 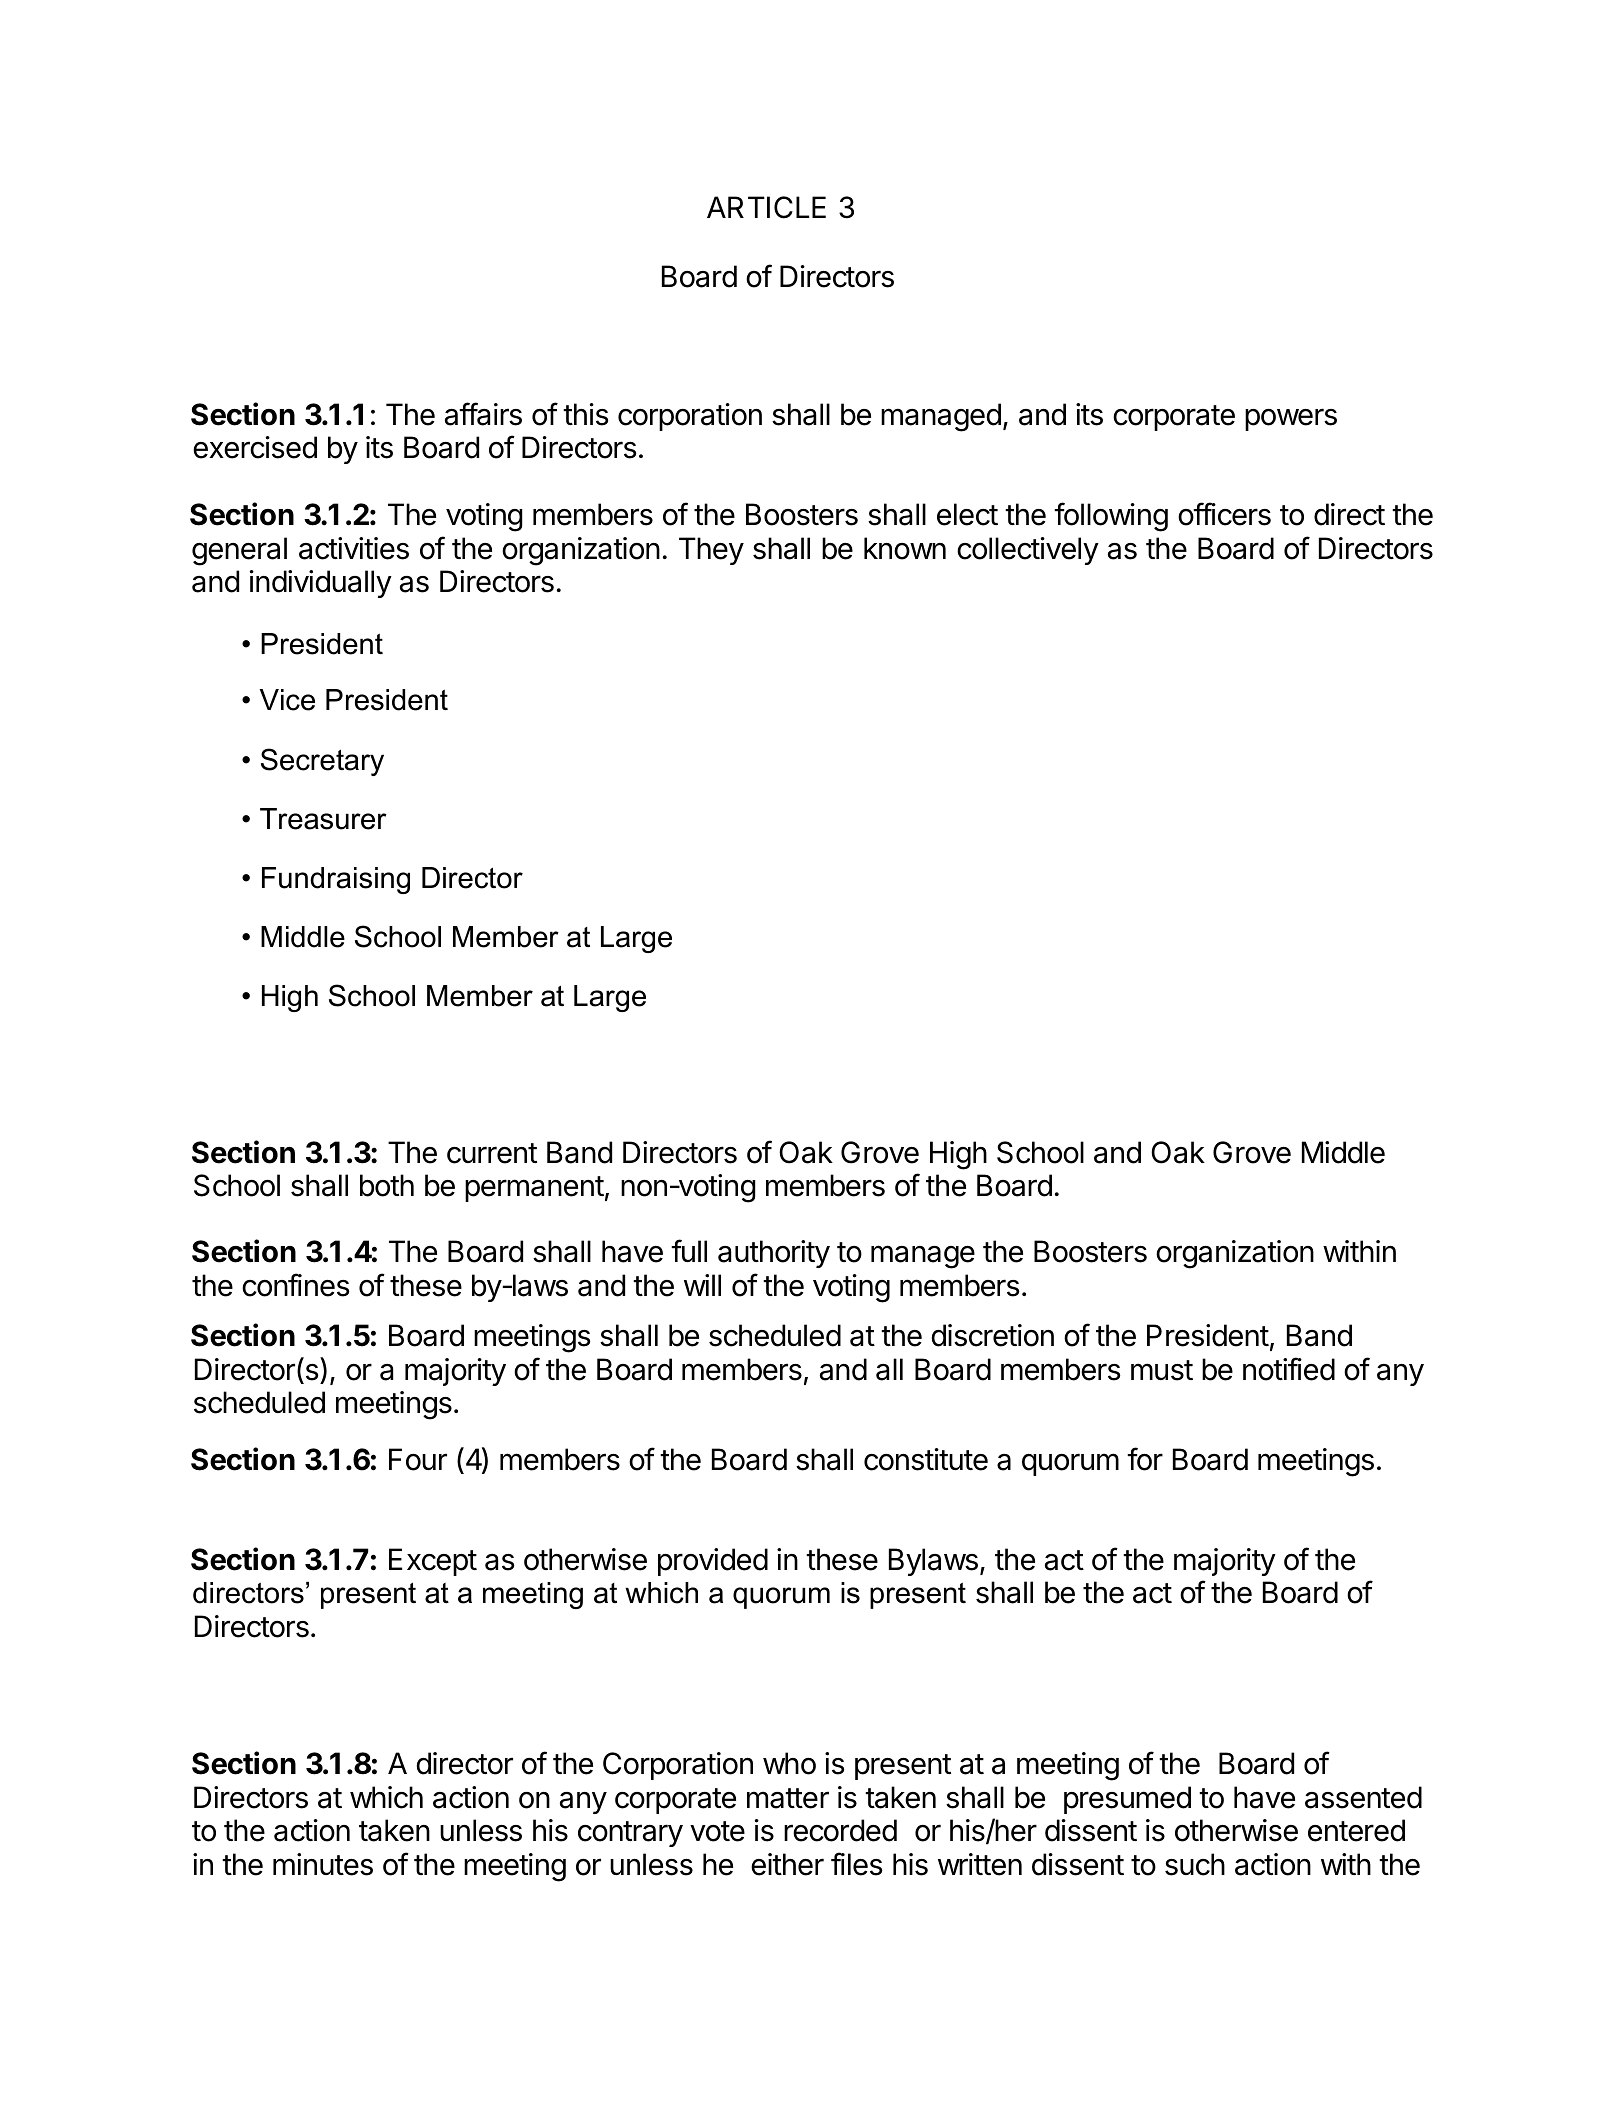 What do you see at coordinates (322, 762) in the screenshot?
I see `Secretary` at bounding box center [322, 762].
